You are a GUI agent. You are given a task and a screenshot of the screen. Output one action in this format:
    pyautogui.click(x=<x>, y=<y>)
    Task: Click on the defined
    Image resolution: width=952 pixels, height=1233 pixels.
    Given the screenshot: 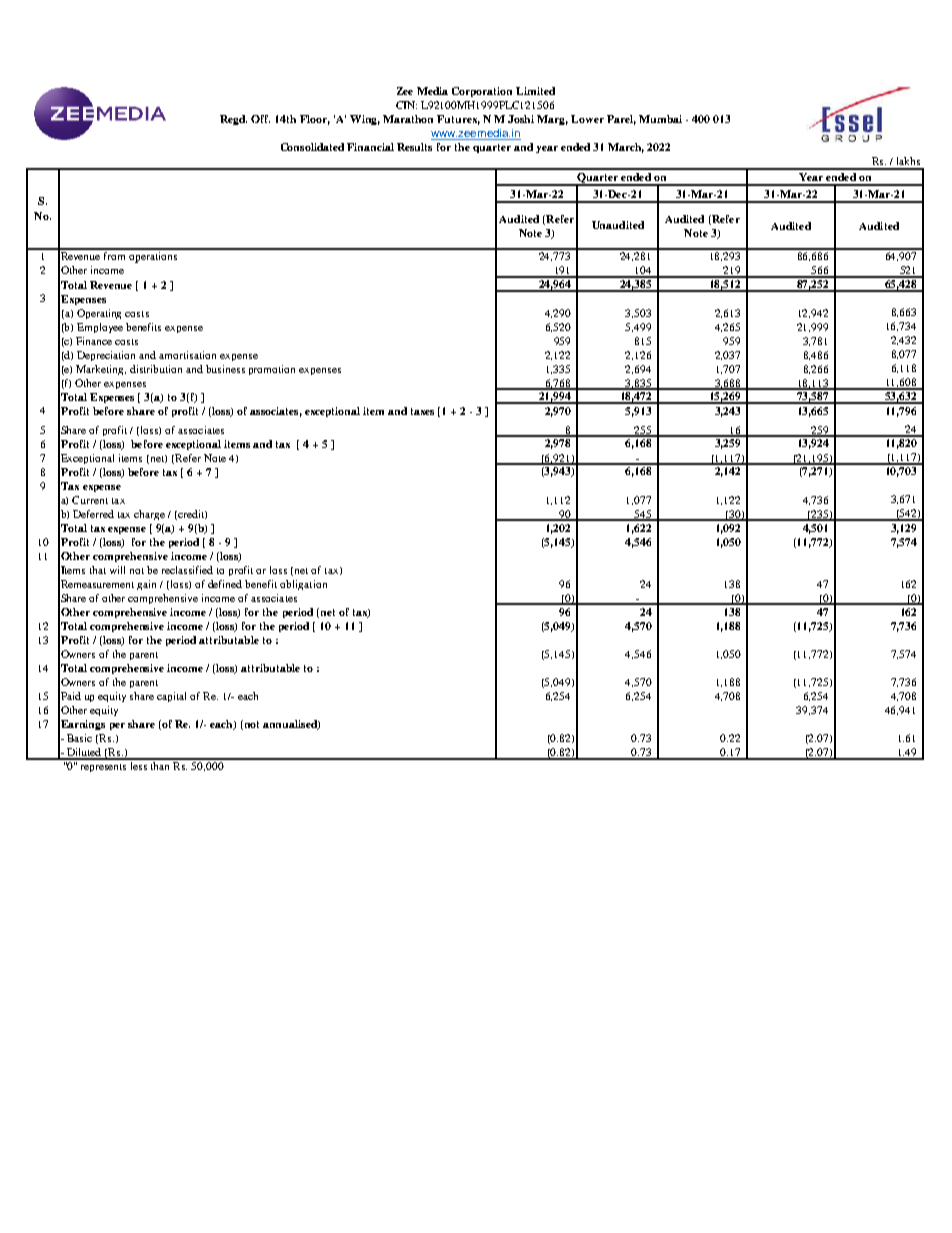 What is the action you would take?
    pyautogui.click(x=225, y=584)
